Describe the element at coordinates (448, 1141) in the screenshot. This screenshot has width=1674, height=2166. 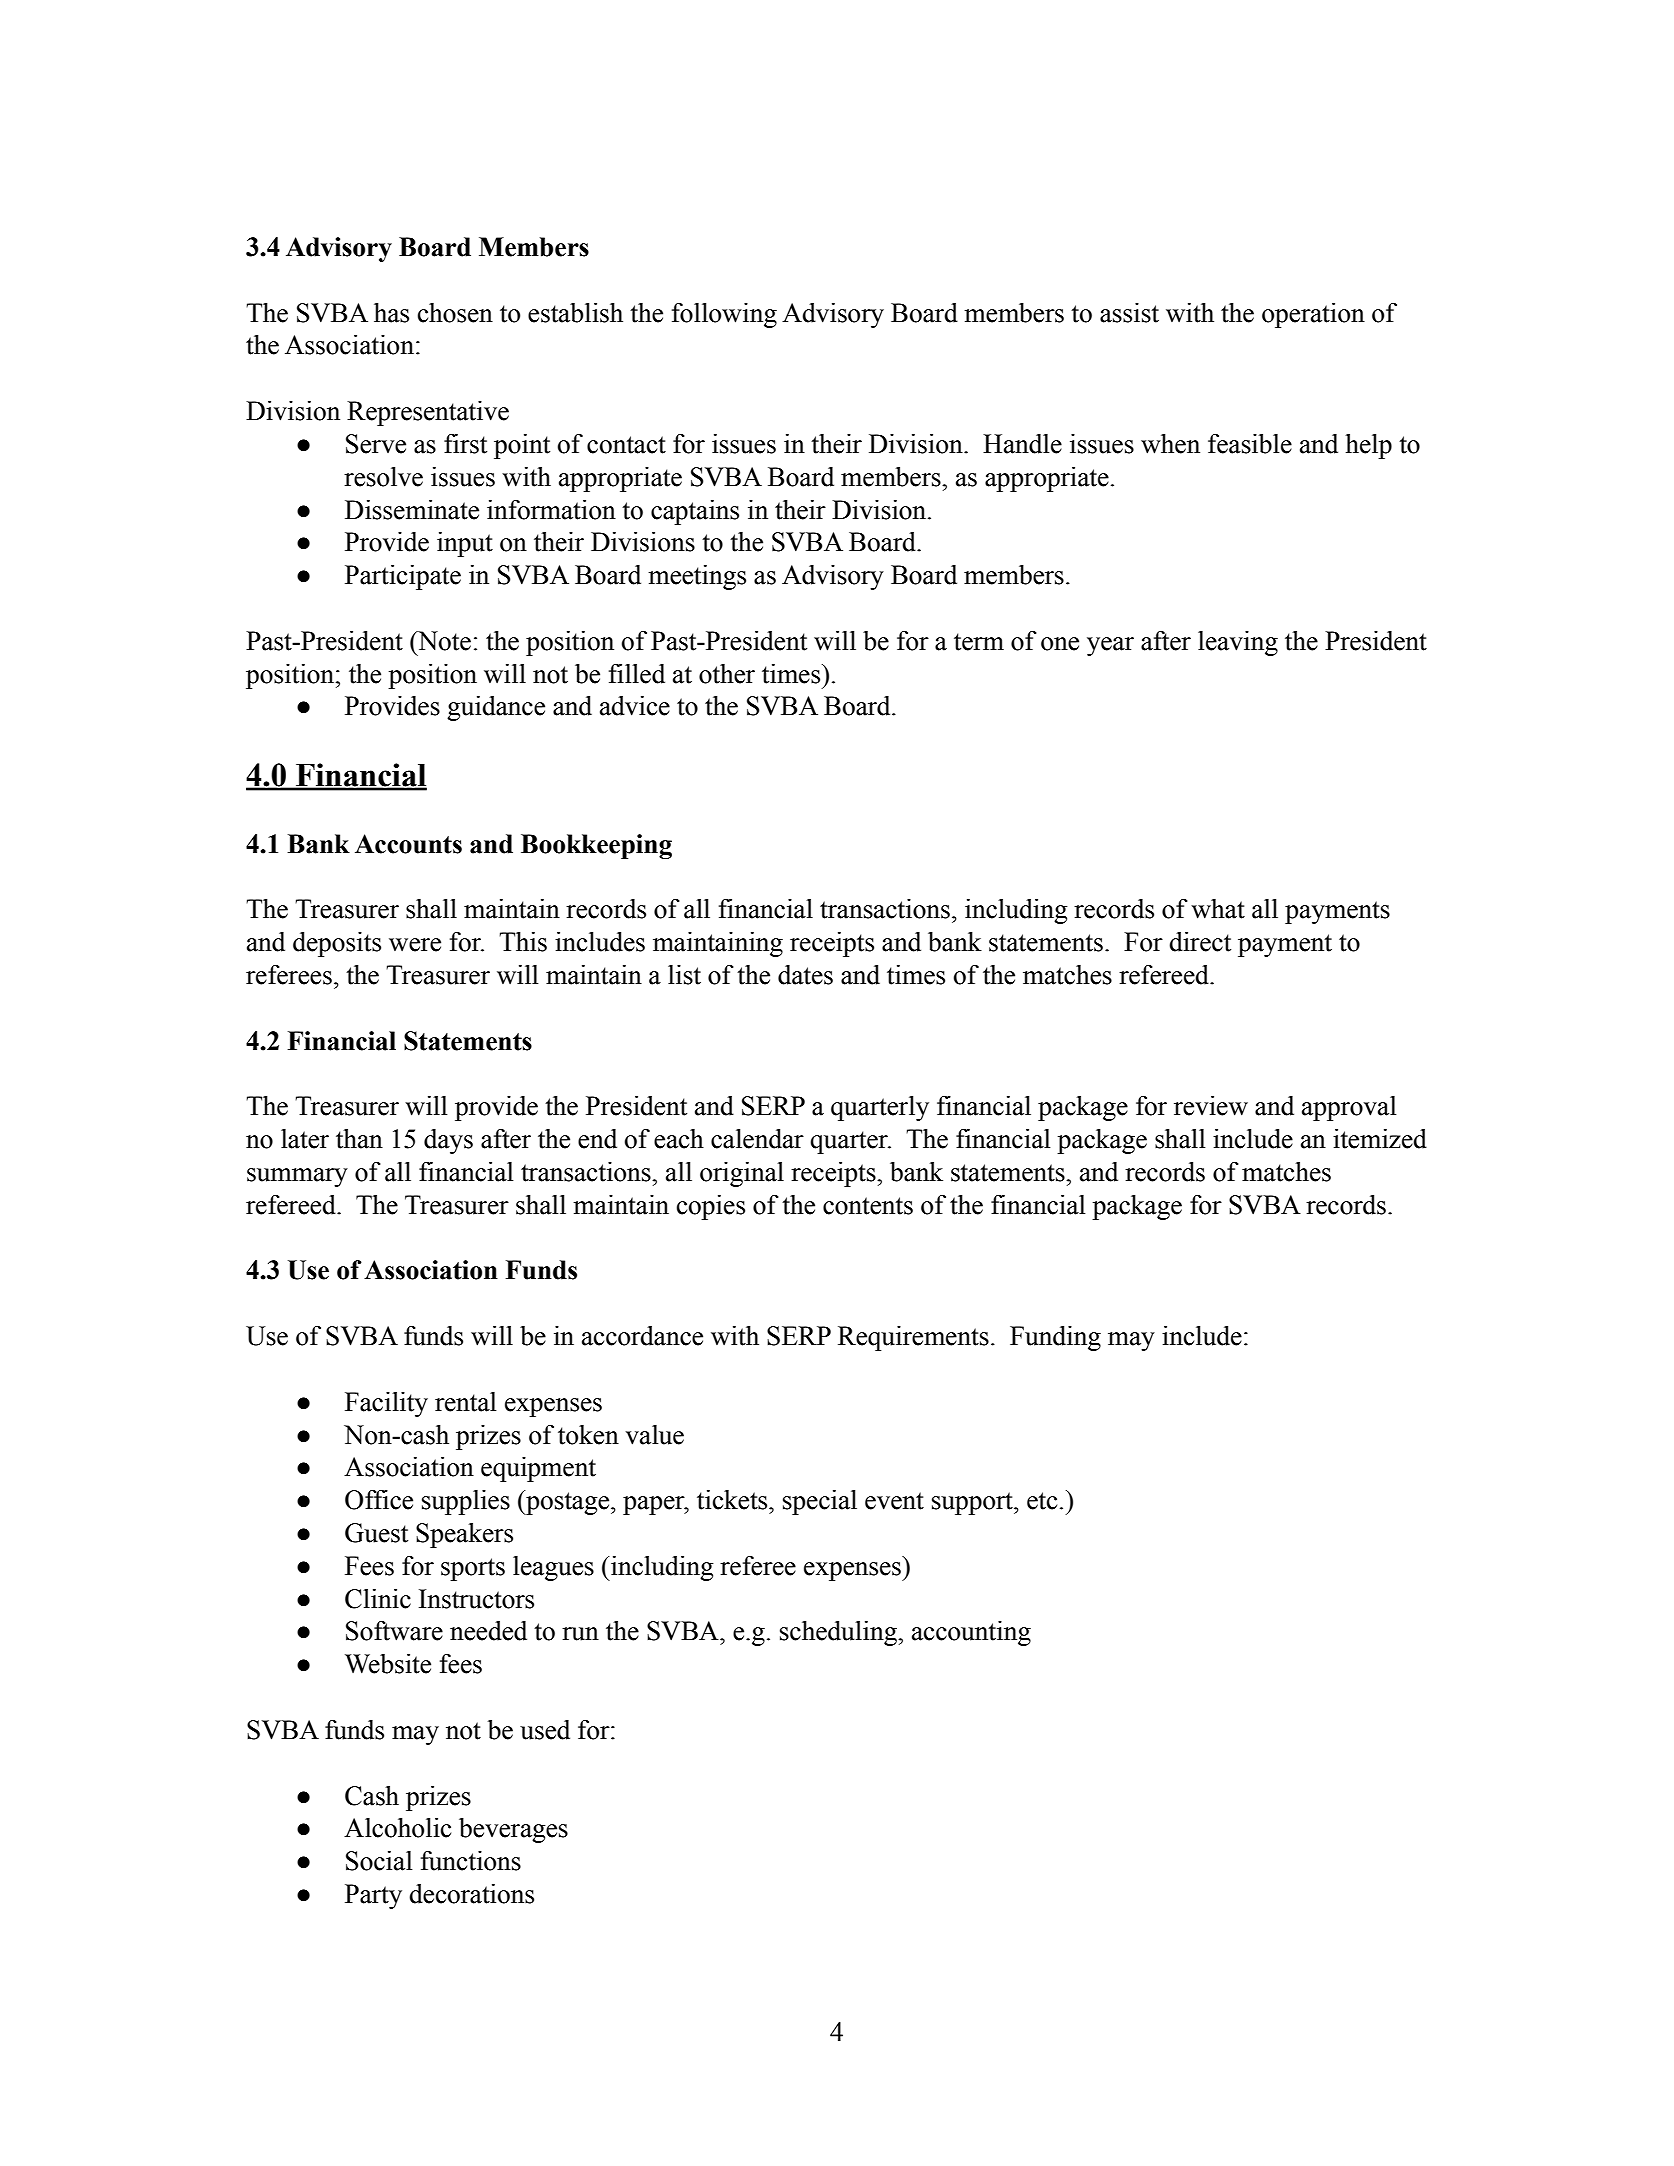
I see `days` at that location.
